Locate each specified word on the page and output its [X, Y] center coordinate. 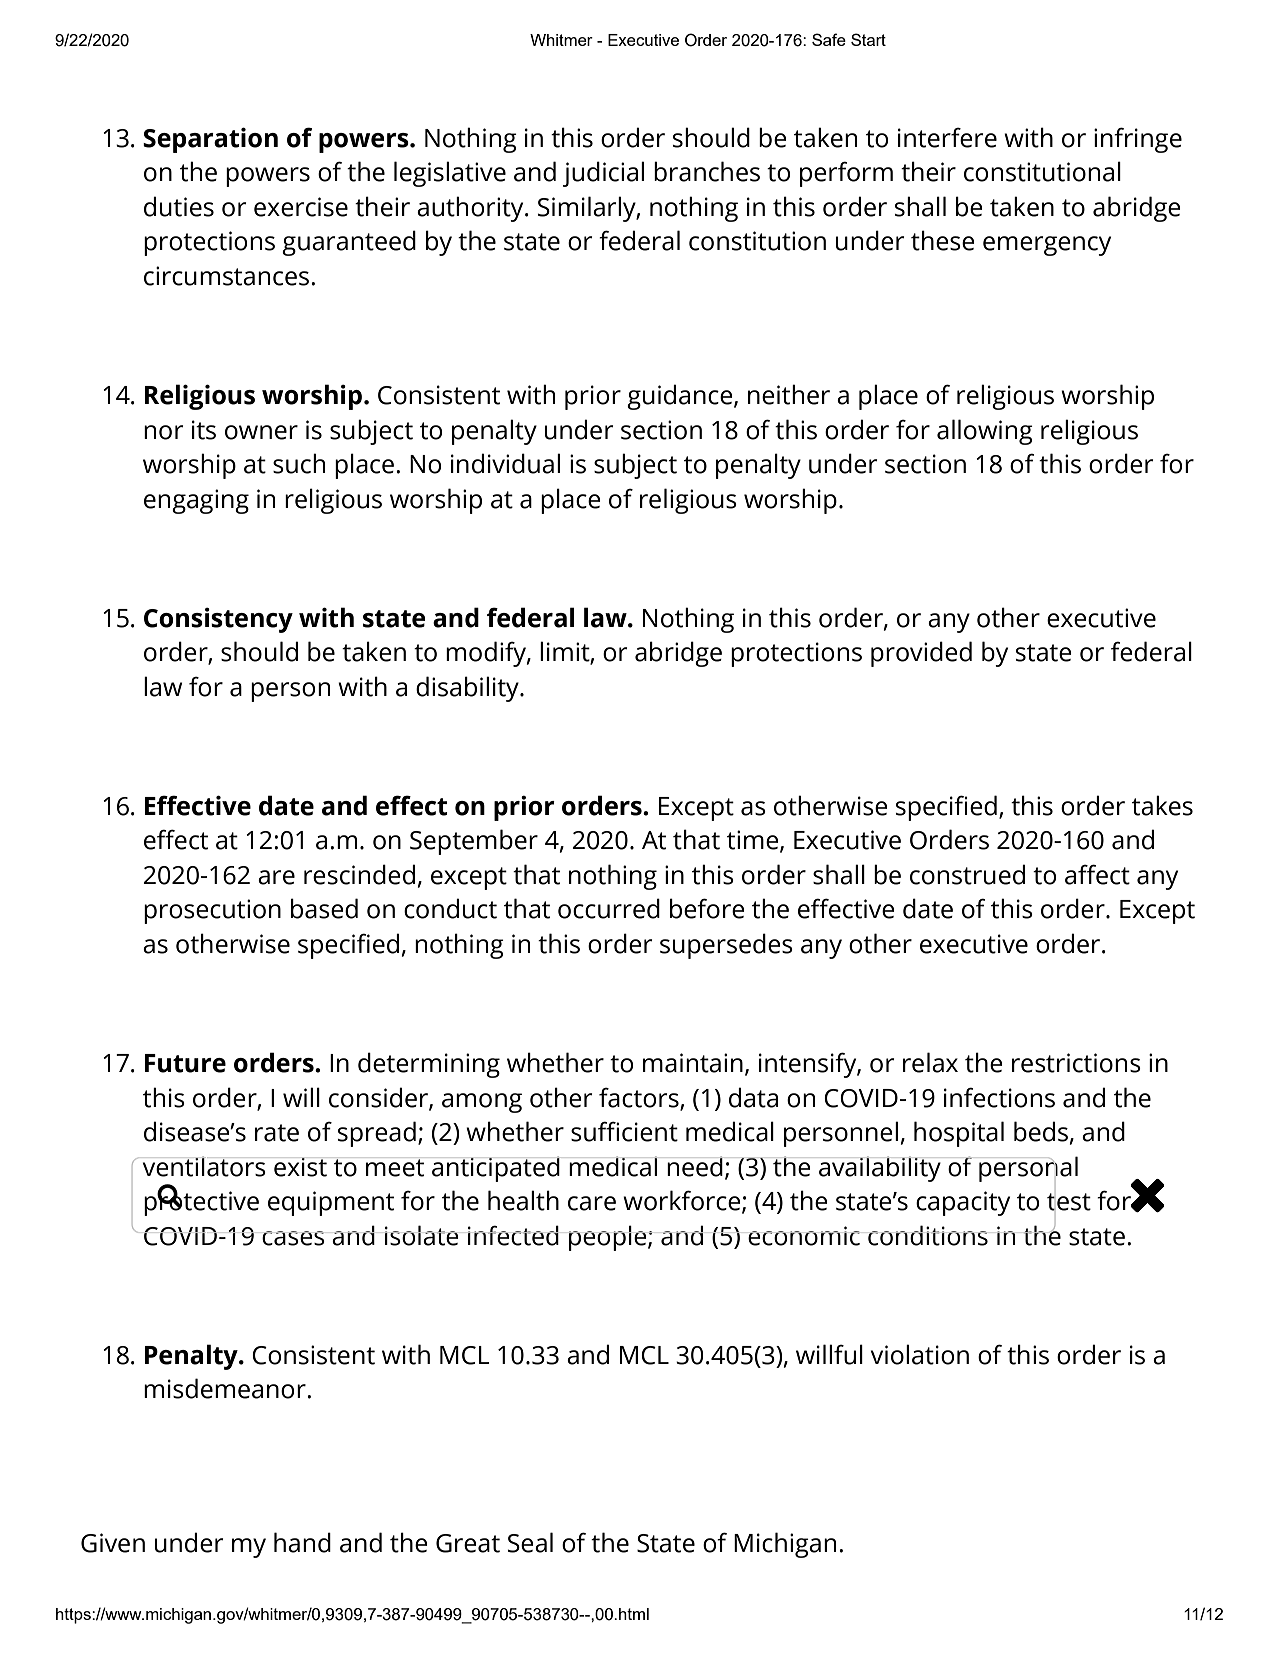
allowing [985, 432]
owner [261, 432]
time [754, 841]
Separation [210, 140]
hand [302, 1542]
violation [920, 1354]
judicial [603, 174]
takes [1162, 805]
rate [277, 1133]
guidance [681, 397]
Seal [530, 1542]
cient [650, 1132]
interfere [947, 138]
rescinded [359, 874]
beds [1041, 1131]
